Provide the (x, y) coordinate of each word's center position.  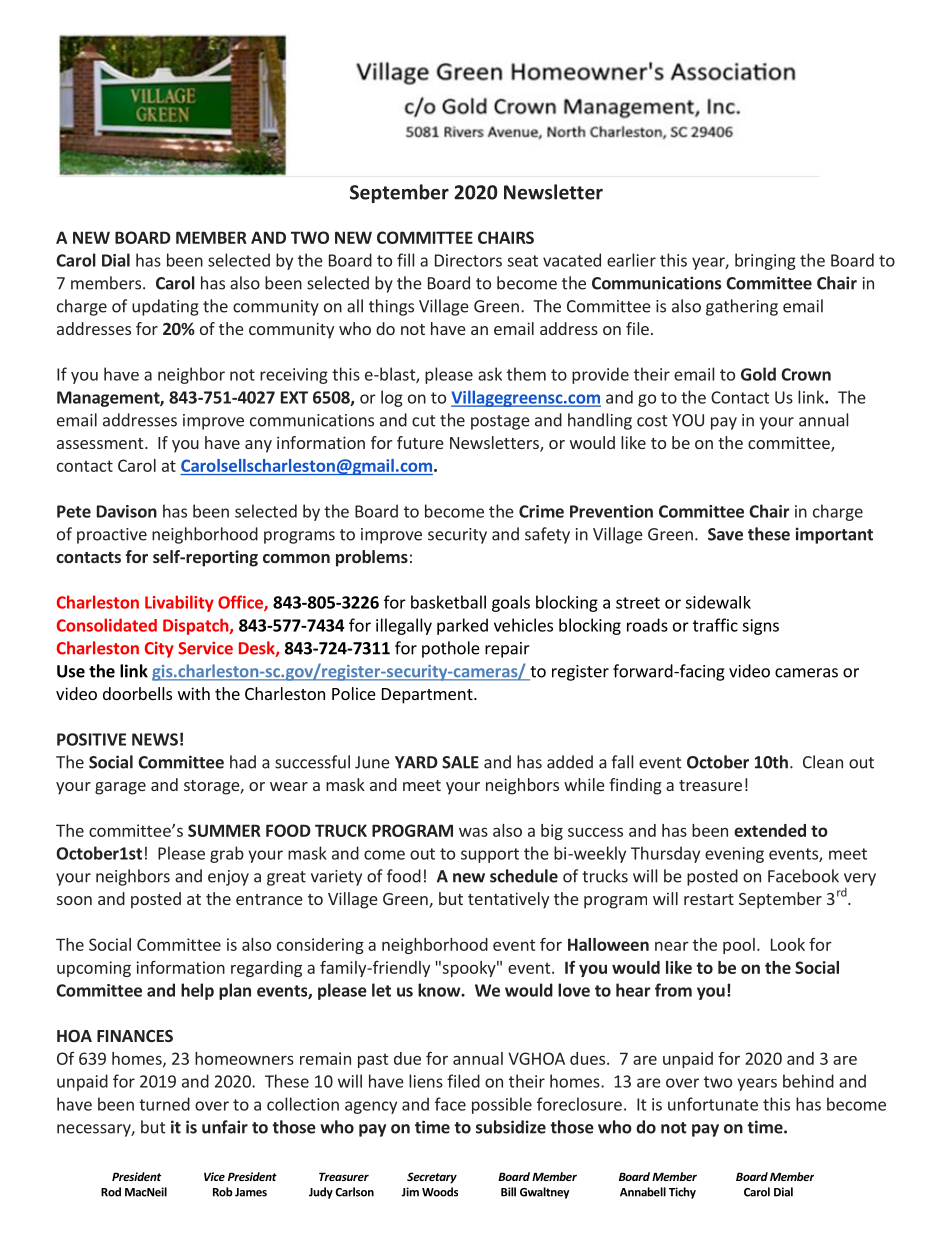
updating (165, 307)
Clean (823, 762)
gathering (742, 307)
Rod (111, 1192)
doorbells (137, 693)
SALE (460, 762)
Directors (468, 260)
